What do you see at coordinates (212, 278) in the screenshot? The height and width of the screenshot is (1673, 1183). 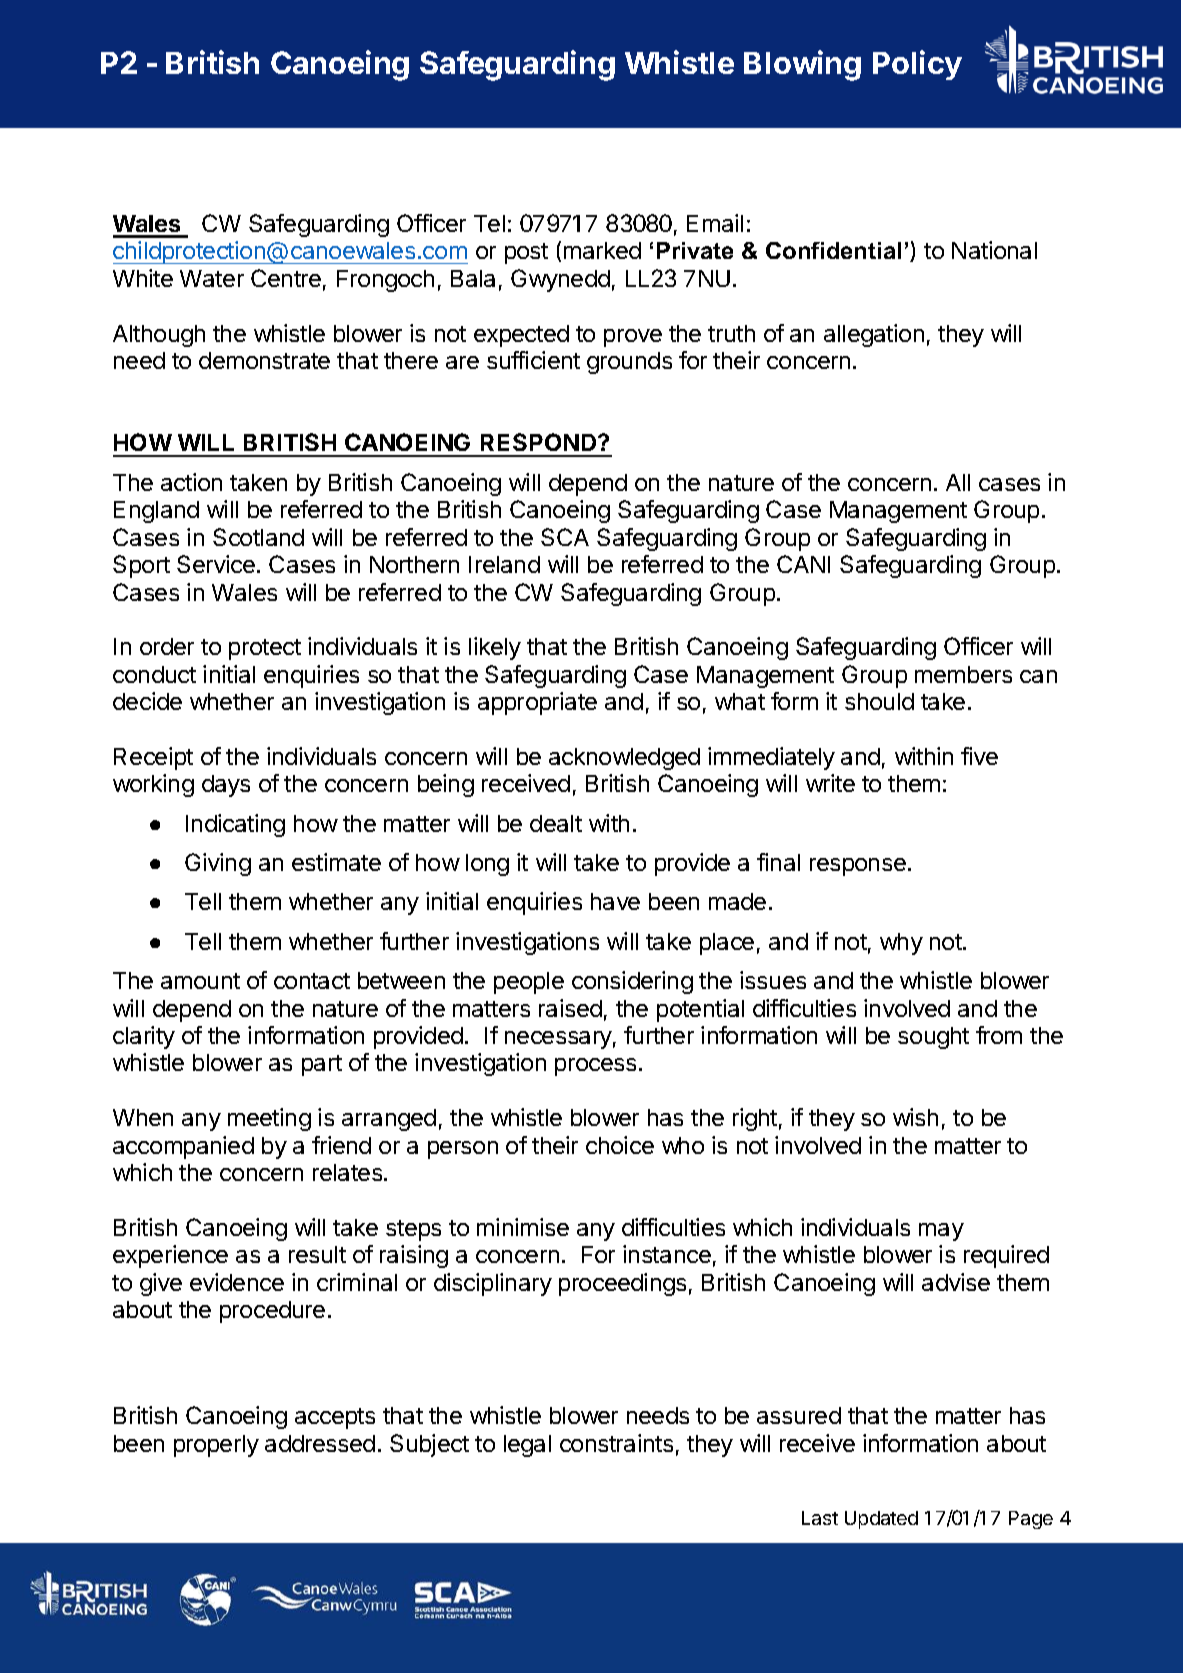 I see `Water` at bounding box center [212, 278].
